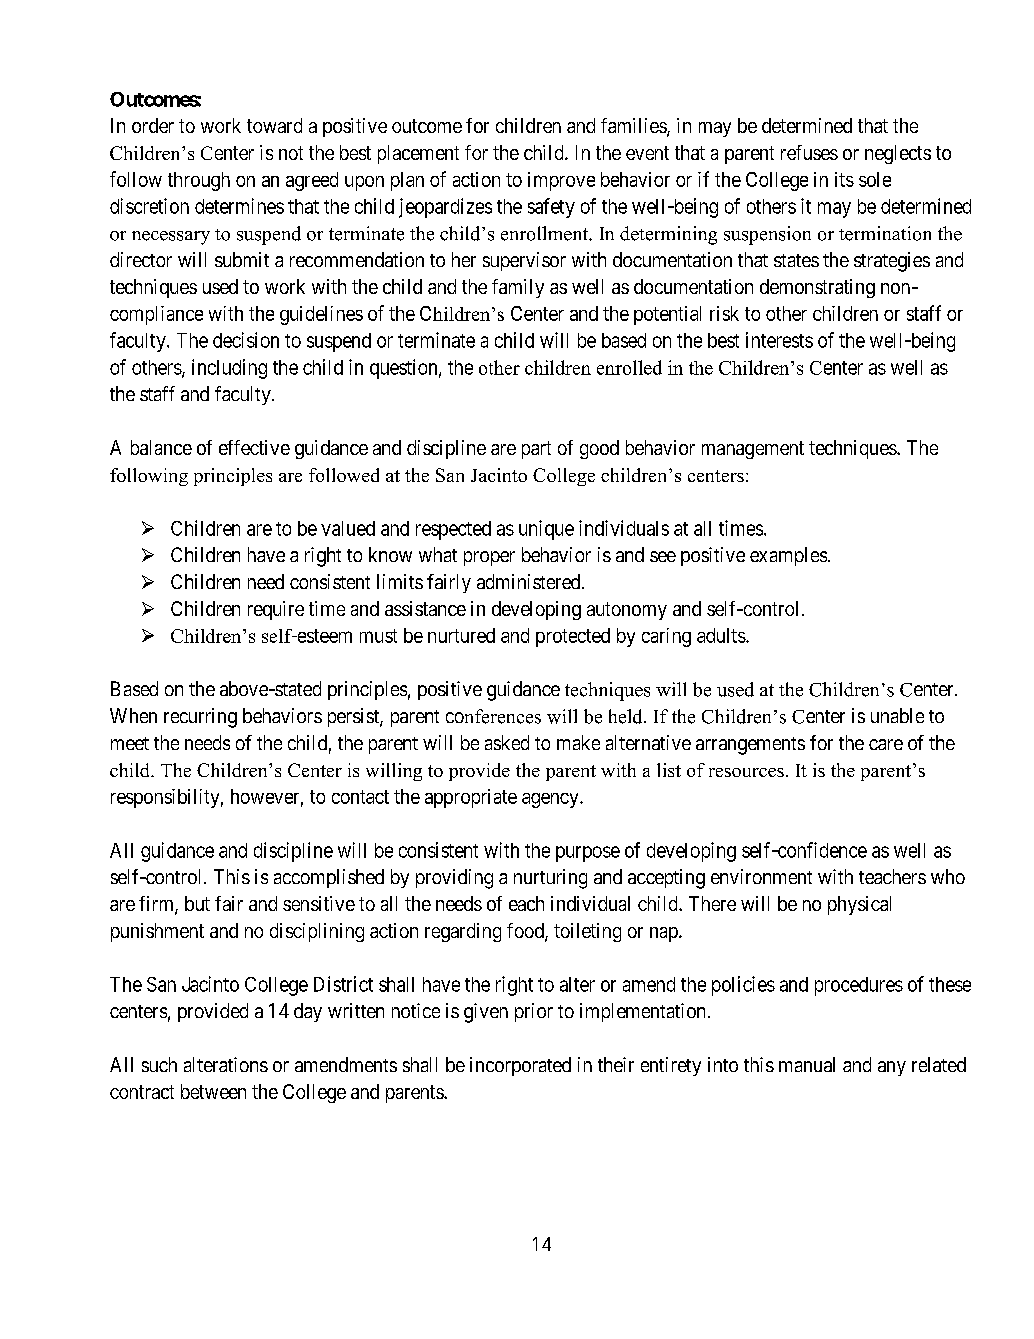  What do you see at coordinates (199, 181) in the screenshot?
I see `through` at bounding box center [199, 181].
